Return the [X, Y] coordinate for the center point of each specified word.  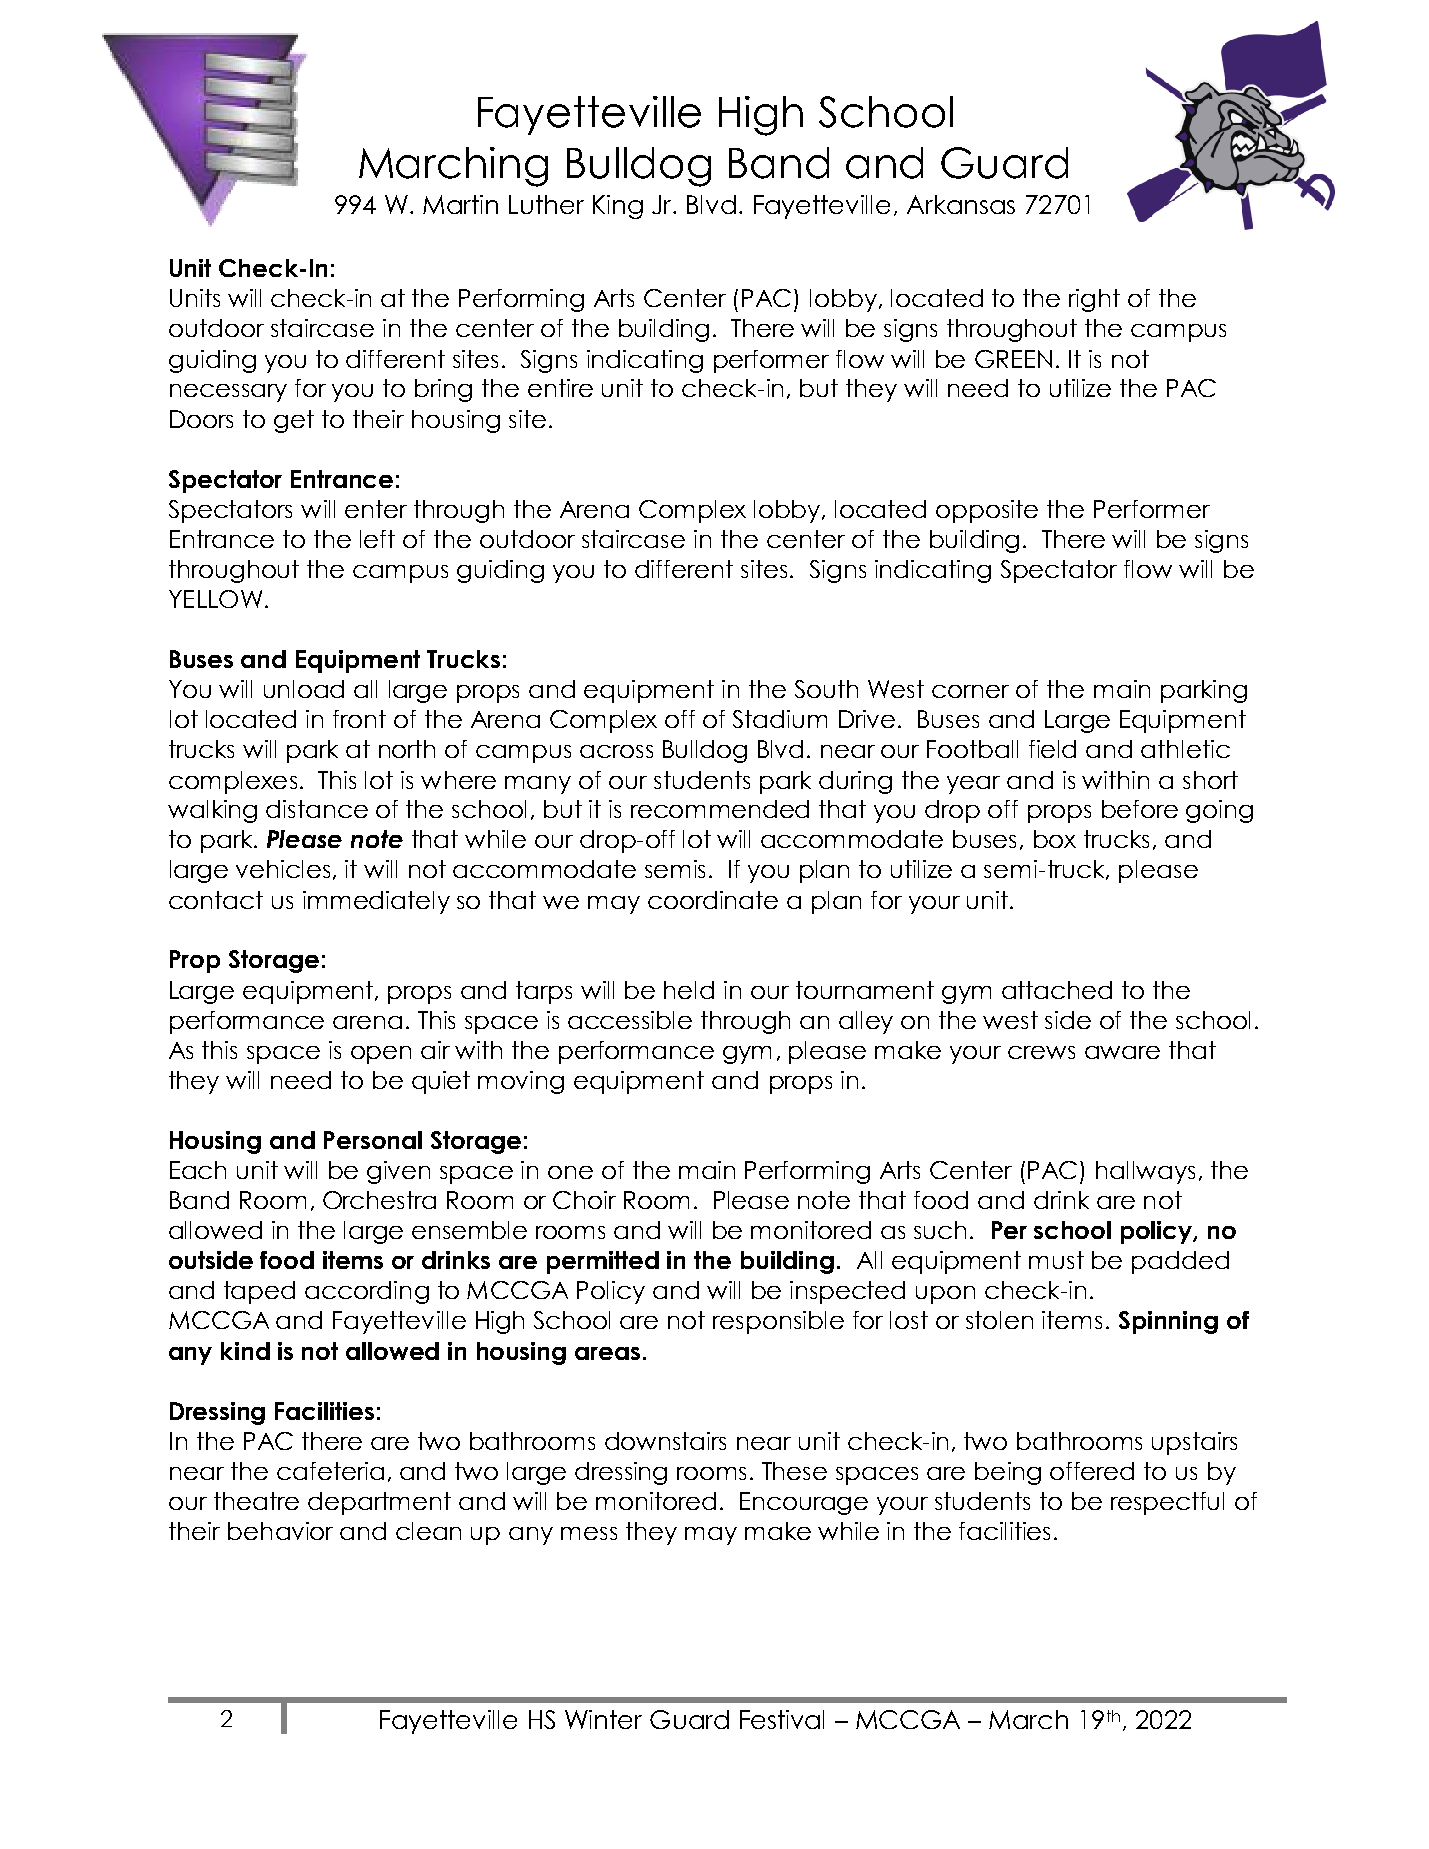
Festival [782, 1719]
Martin [460, 204]
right [1094, 300]
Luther [546, 204]
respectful [1167, 1503]
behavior [280, 1531]
